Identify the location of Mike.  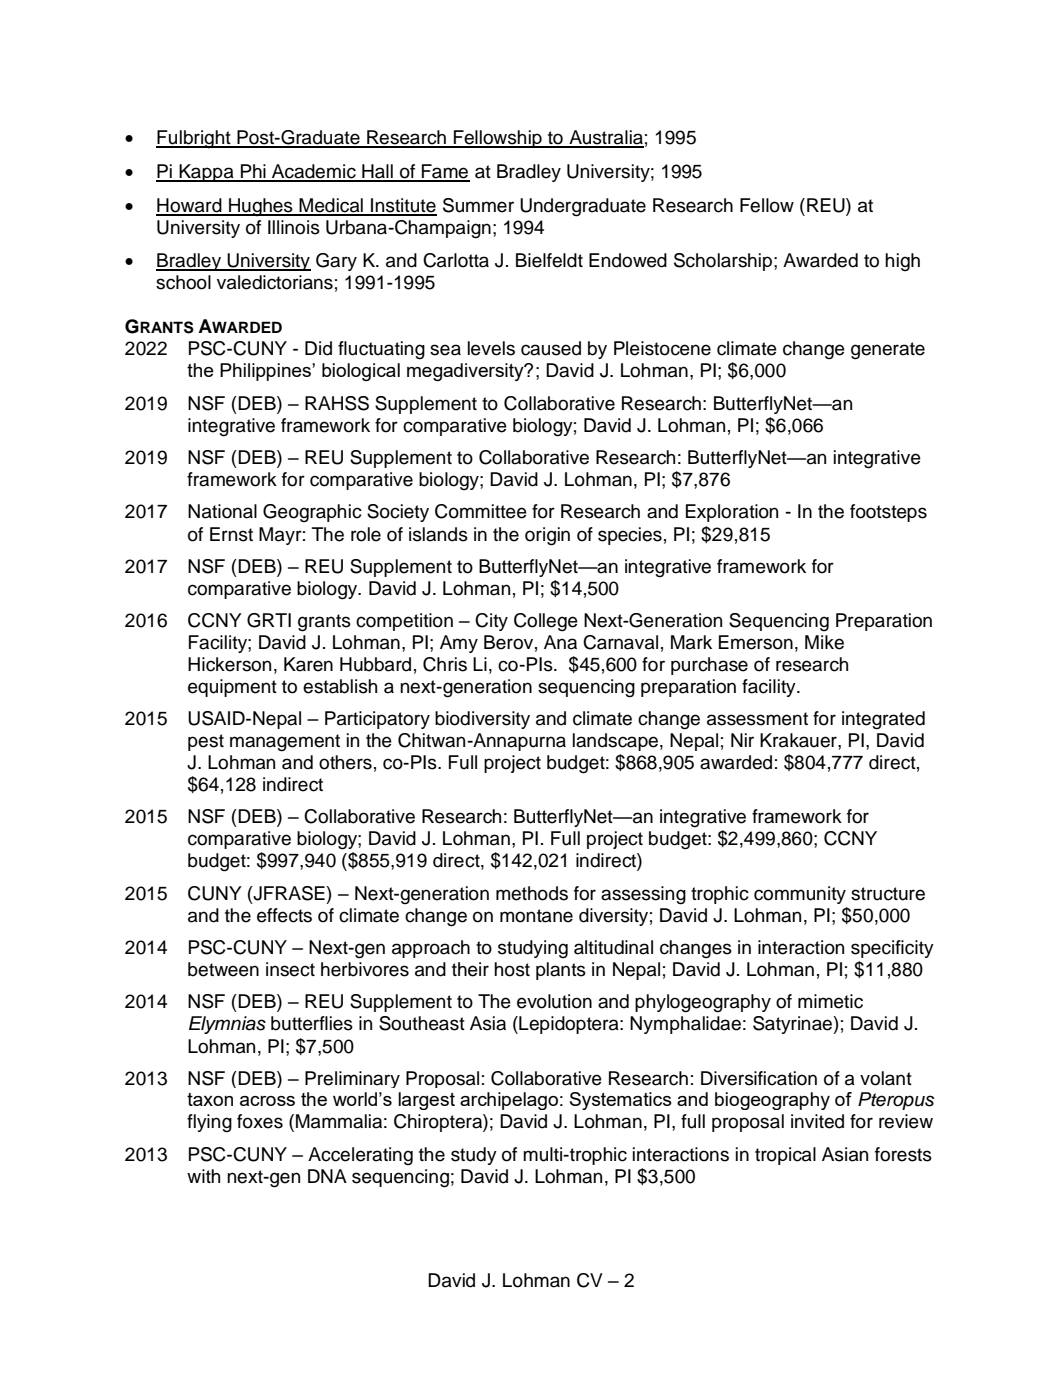
(824, 642).
